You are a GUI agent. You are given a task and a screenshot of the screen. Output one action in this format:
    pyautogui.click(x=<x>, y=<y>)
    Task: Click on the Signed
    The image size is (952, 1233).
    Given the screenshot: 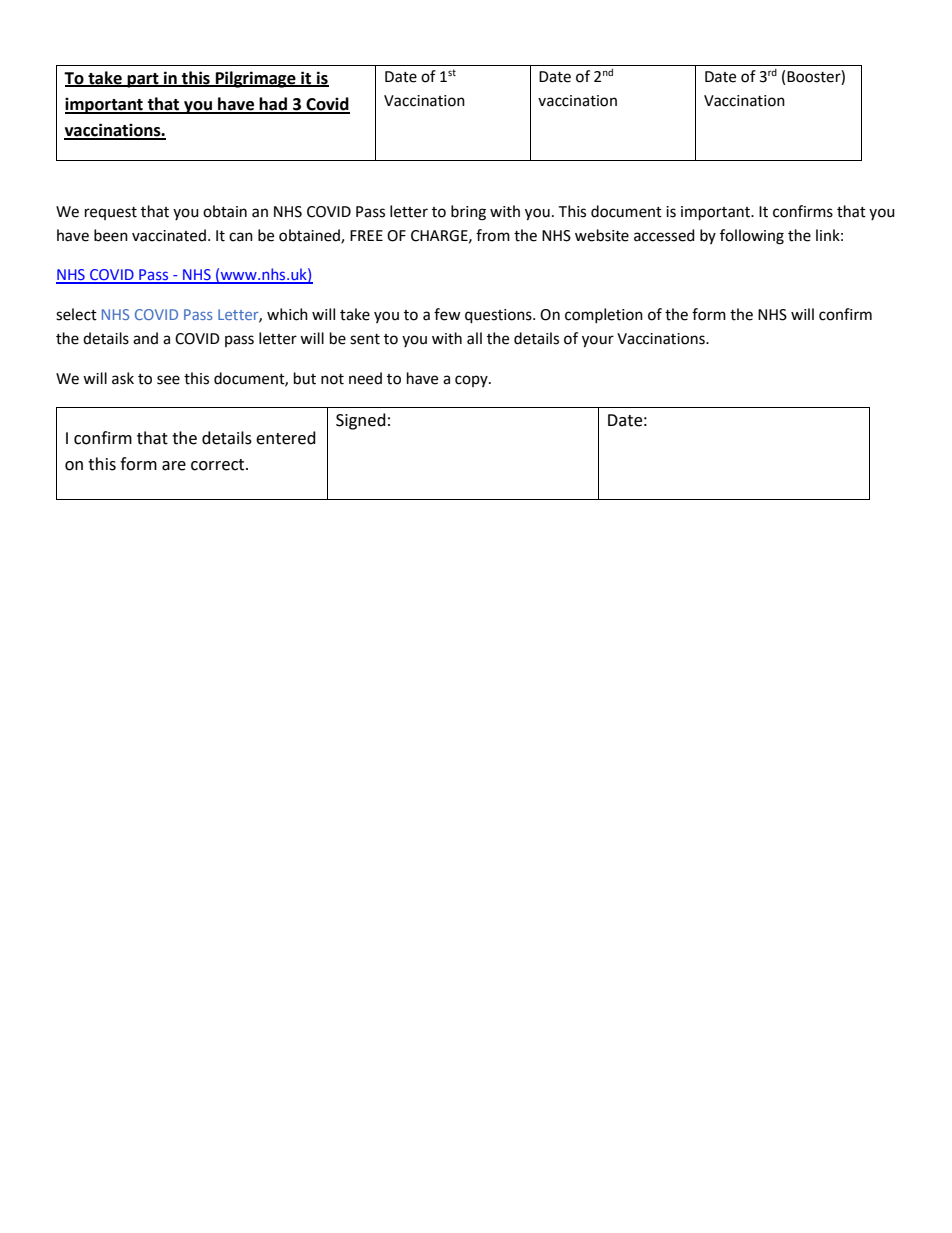 What is the action you would take?
    pyautogui.click(x=361, y=421)
